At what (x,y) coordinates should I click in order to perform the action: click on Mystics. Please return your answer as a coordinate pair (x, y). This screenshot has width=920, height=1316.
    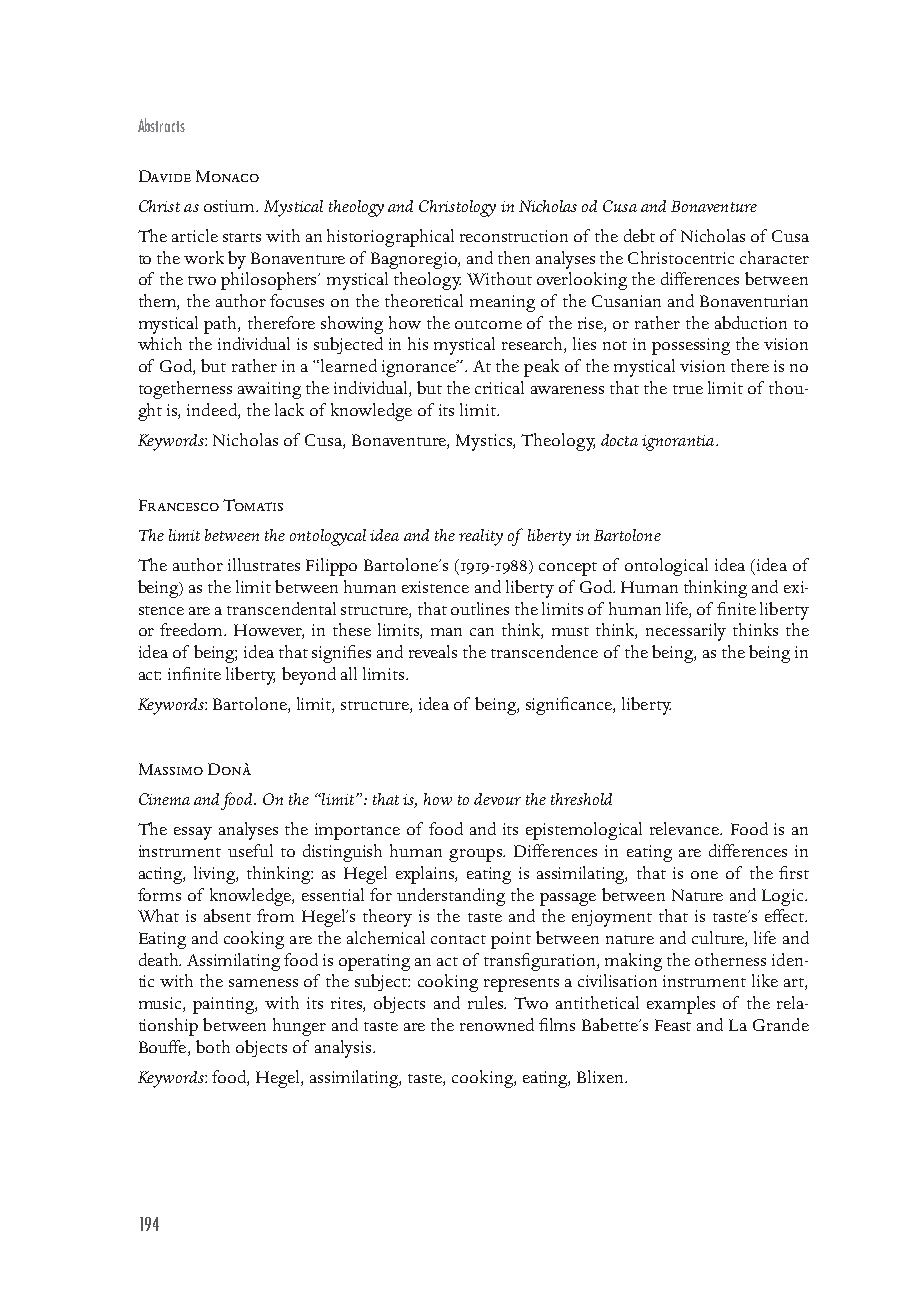
    Looking at the image, I should click on (485, 442).
